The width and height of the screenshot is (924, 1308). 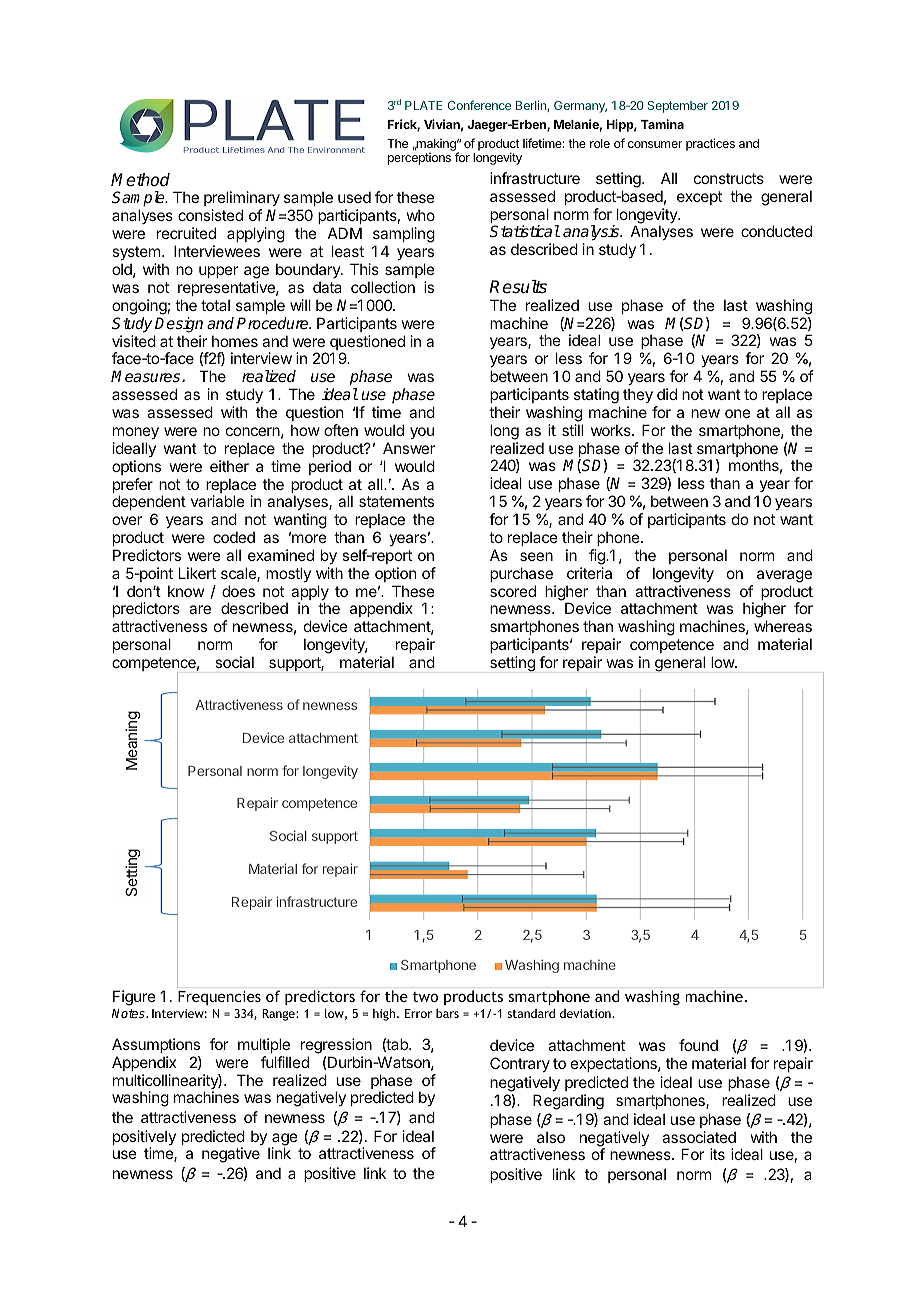 What do you see at coordinates (156, 1045) in the screenshot?
I see `Assumptions` at bounding box center [156, 1045].
